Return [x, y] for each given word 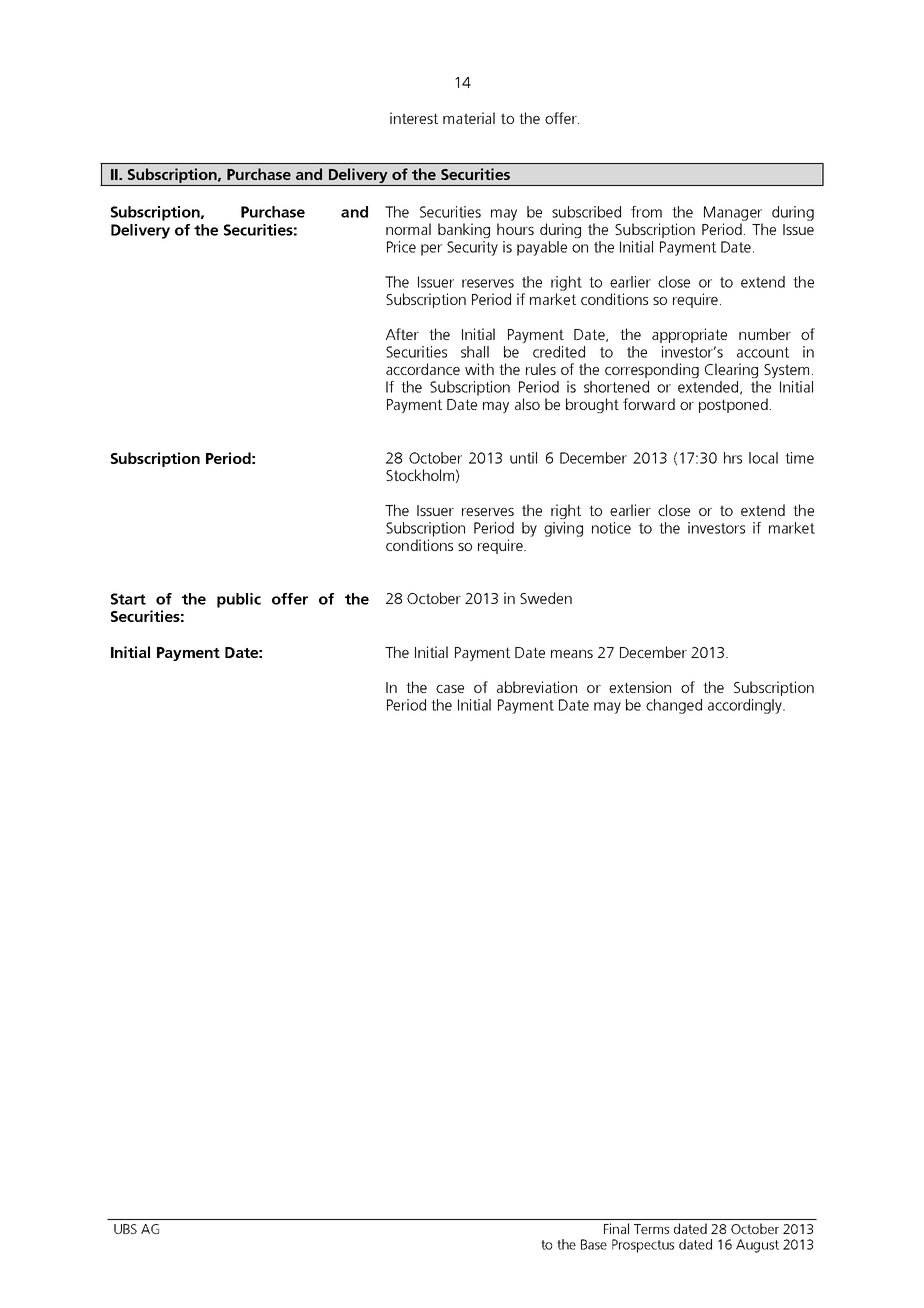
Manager [733, 213]
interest [414, 118]
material [469, 118]
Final [616, 1228]
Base [594, 1244]
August [757, 1246]
